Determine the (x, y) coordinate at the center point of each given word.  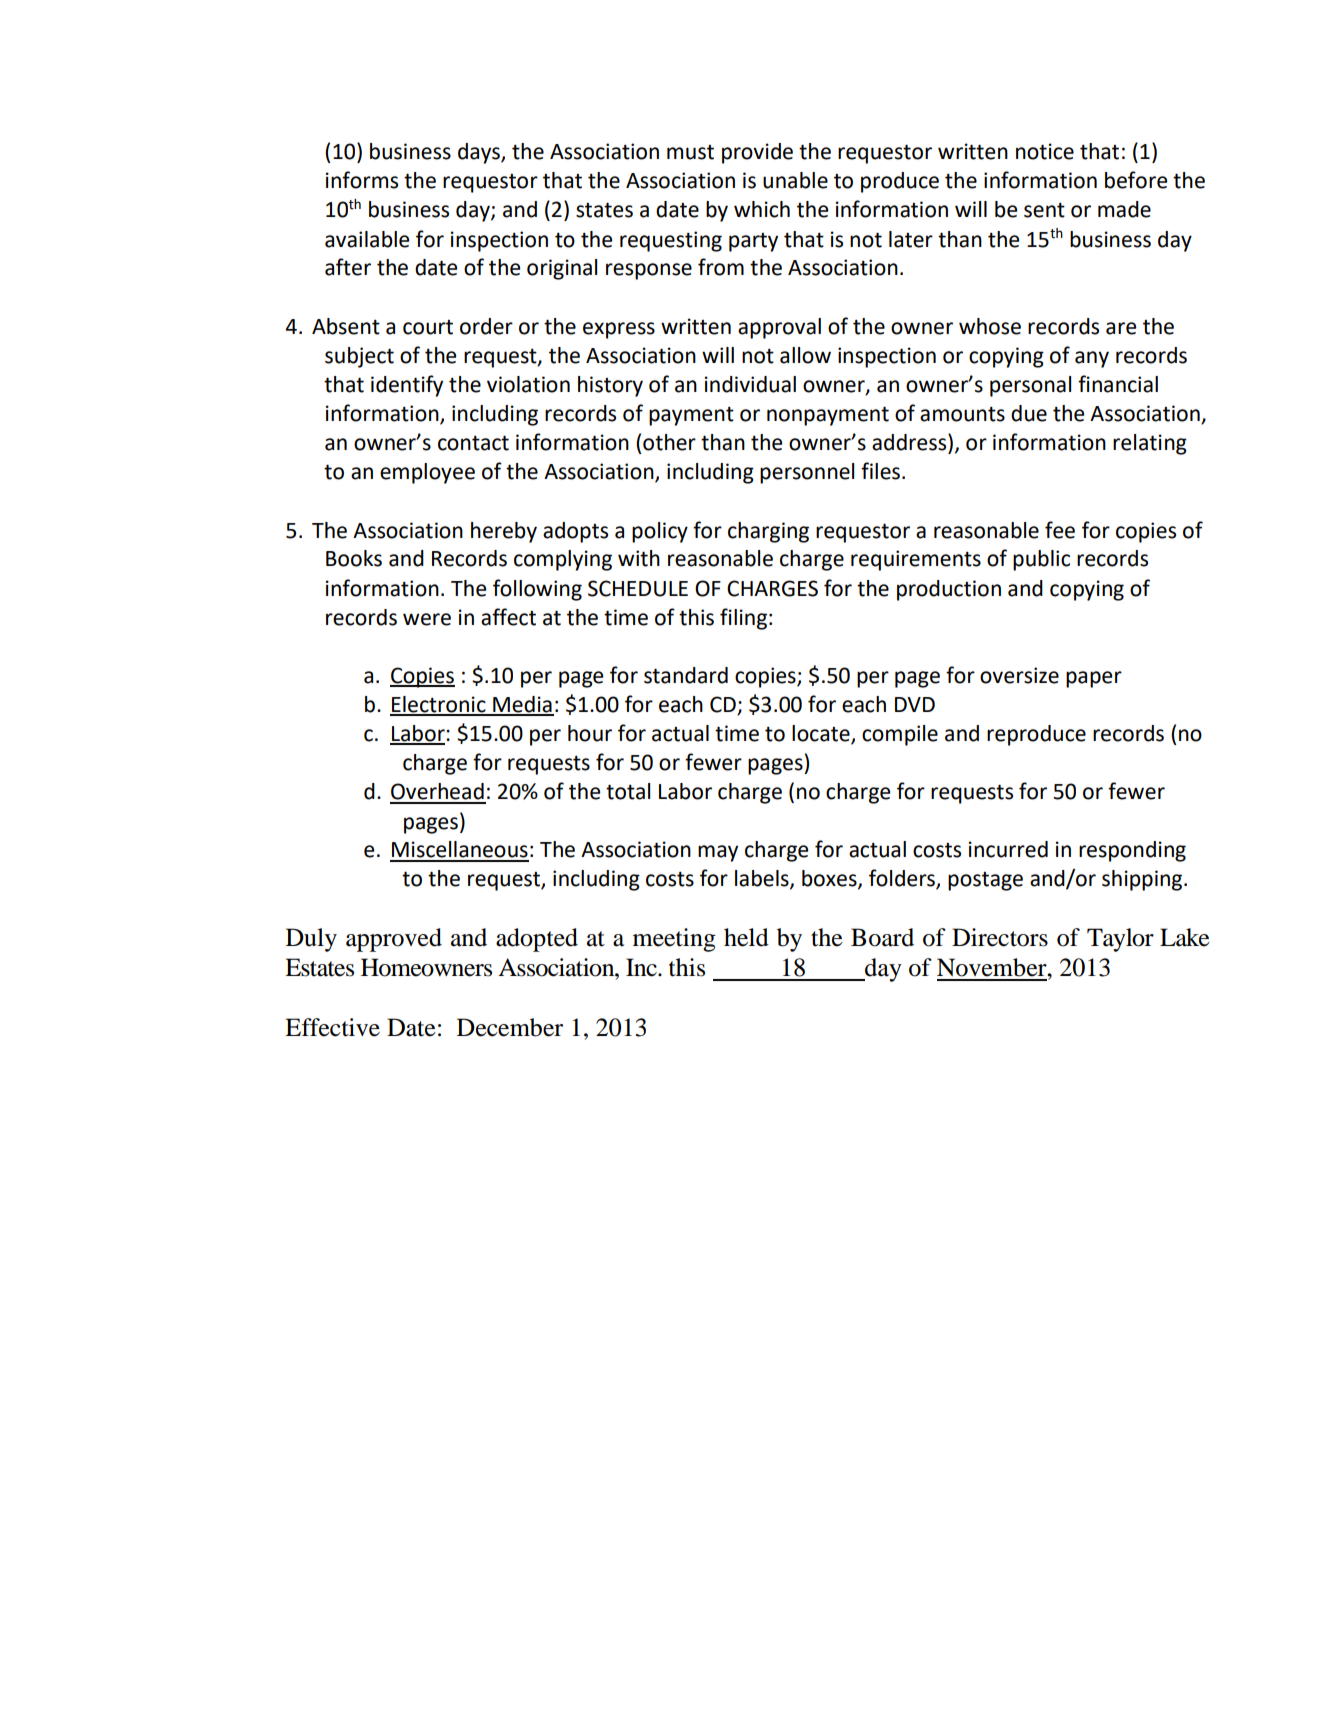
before (1136, 180)
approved (394, 940)
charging (768, 532)
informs (362, 180)
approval (779, 328)
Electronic (439, 705)
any (1092, 359)
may (718, 853)
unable (795, 180)
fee (1060, 530)
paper (1094, 679)
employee (427, 473)
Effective (332, 1027)
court (428, 327)
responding (1132, 851)
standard (686, 675)
